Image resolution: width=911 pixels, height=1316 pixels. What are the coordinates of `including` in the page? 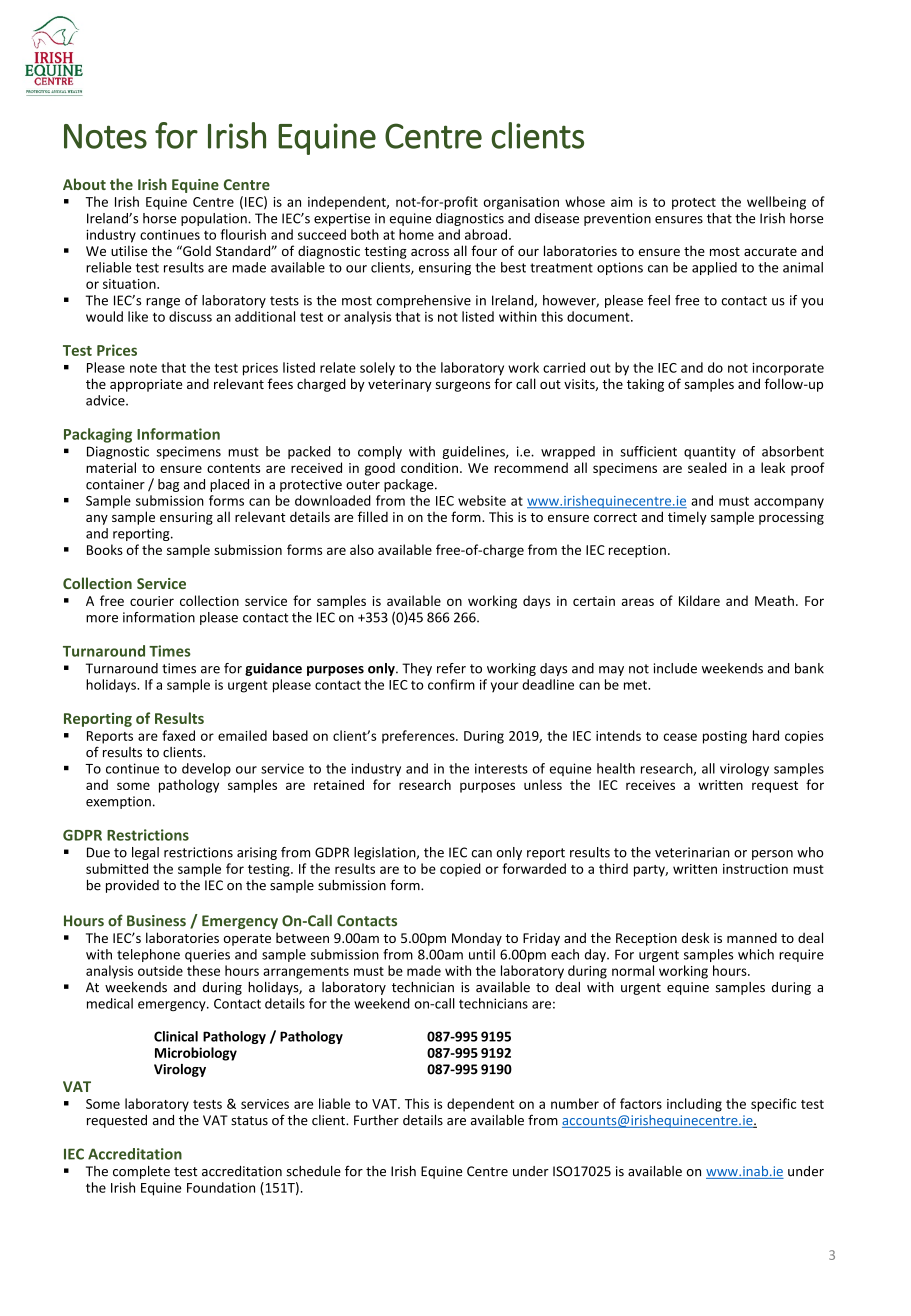 It's located at (694, 1105).
